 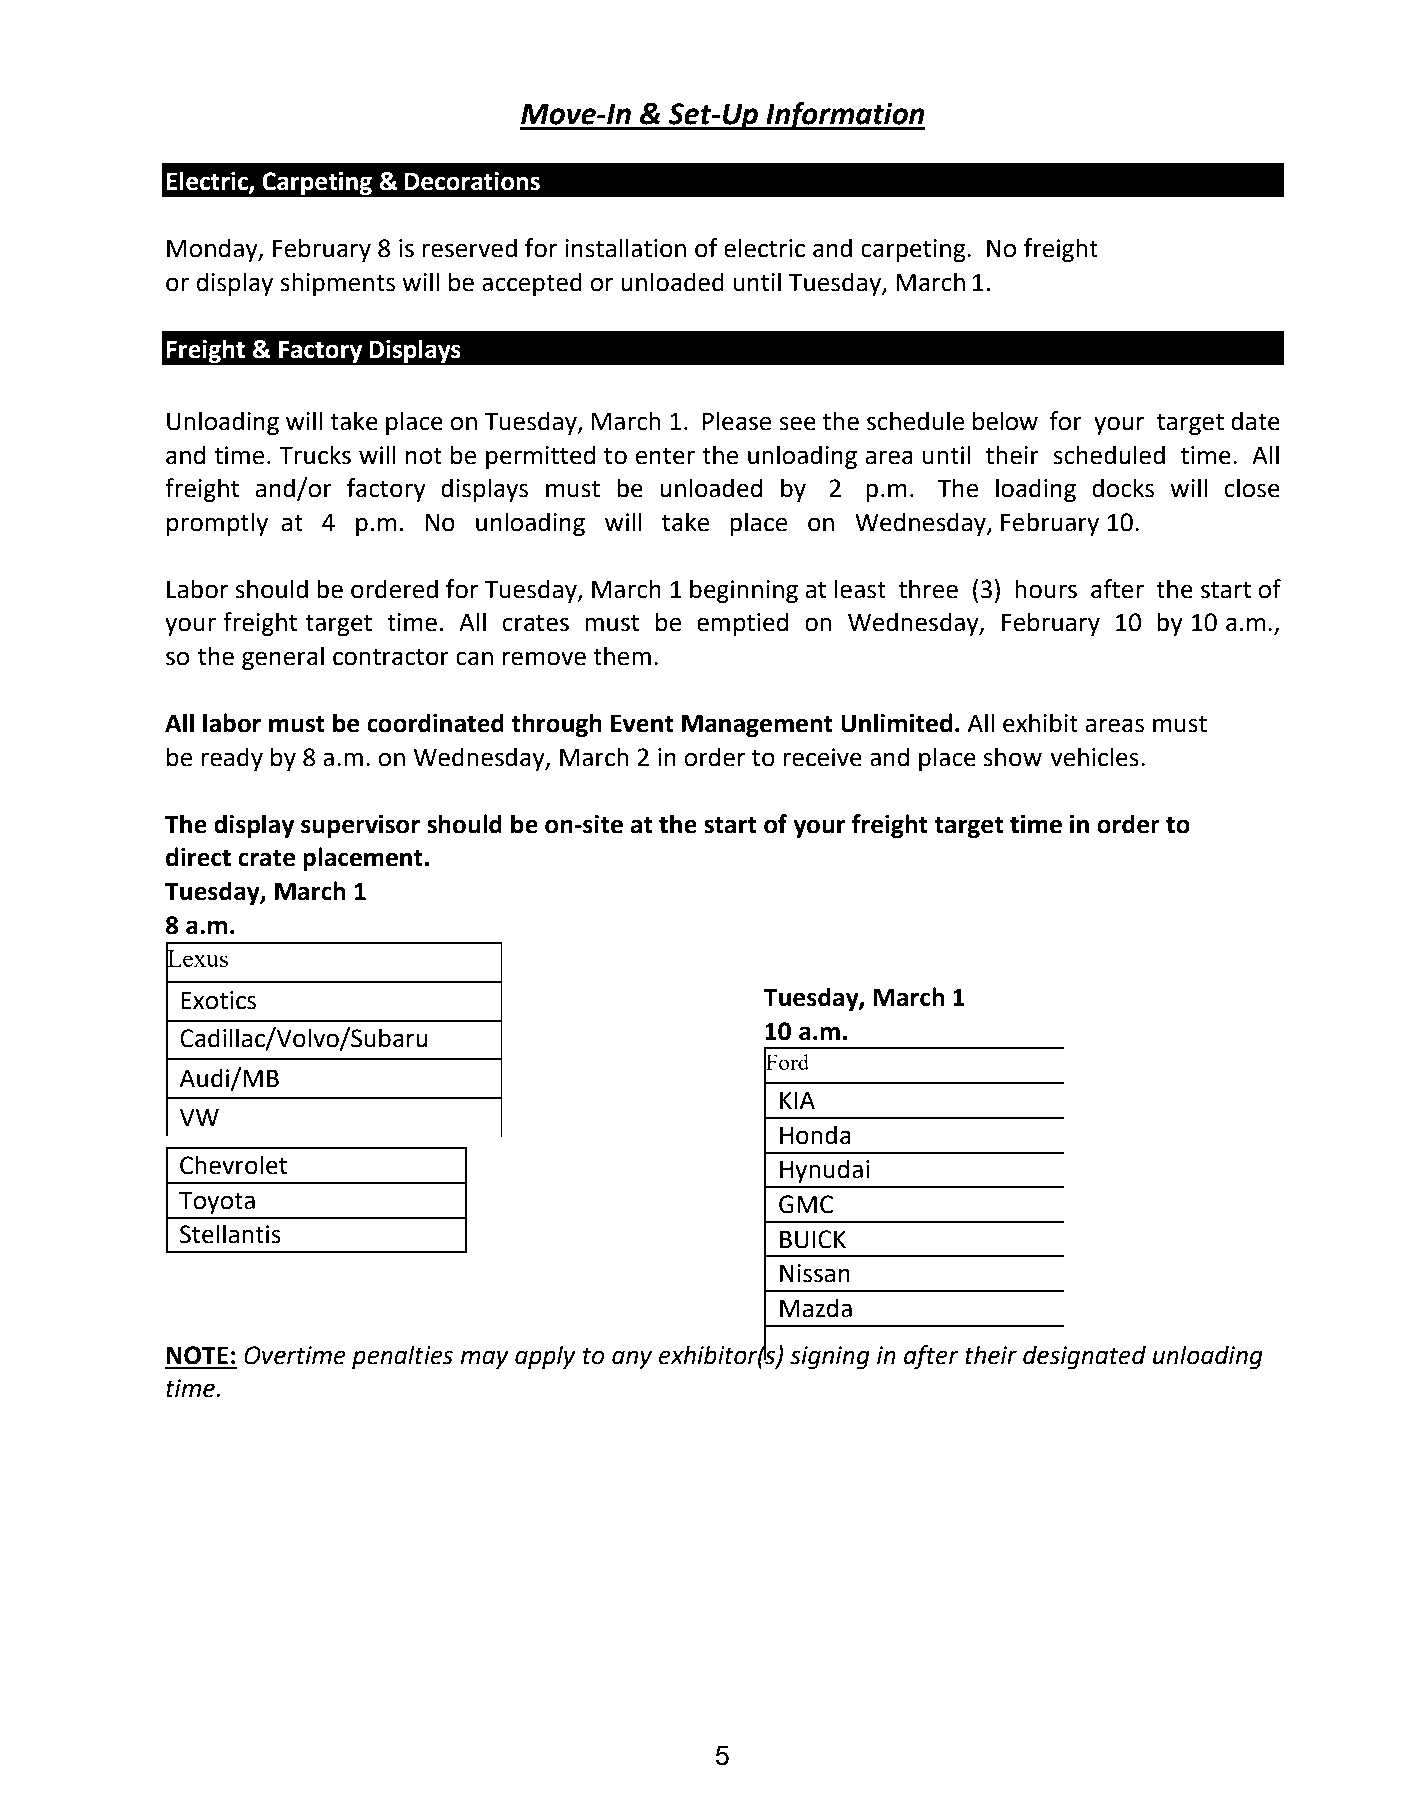 What do you see at coordinates (1094, 757) in the document?
I see `vehicles` at bounding box center [1094, 757].
